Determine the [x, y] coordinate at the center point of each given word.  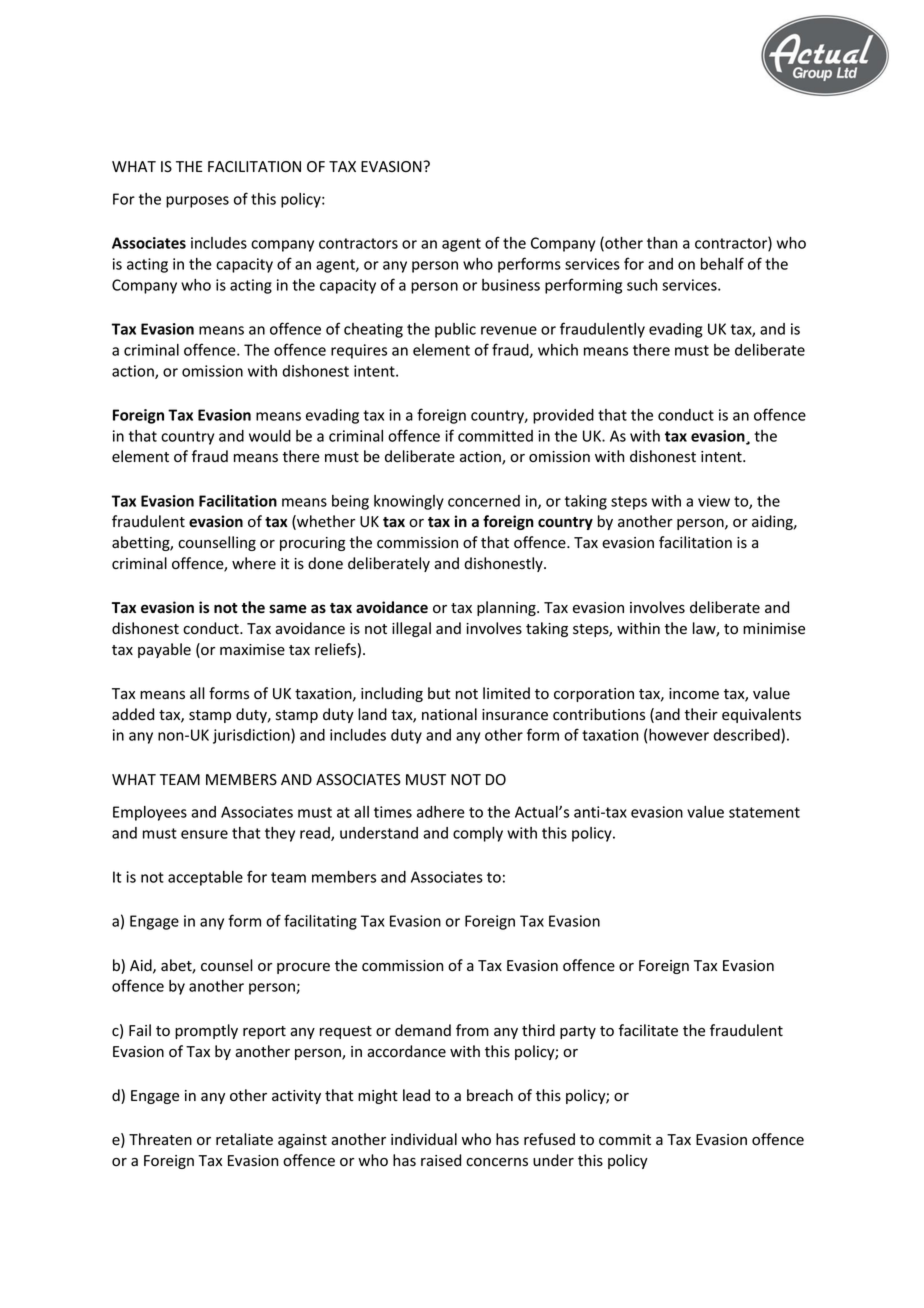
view [714, 501]
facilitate [648, 1030]
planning [507, 608]
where [254, 563]
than [662, 243]
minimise [774, 629]
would [270, 436]
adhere [441, 812]
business [511, 285]
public [455, 330]
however [679, 735]
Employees [150, 813]
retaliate [244, 1139]
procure [303, 968]
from [472, 1030]
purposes [197, 202]
